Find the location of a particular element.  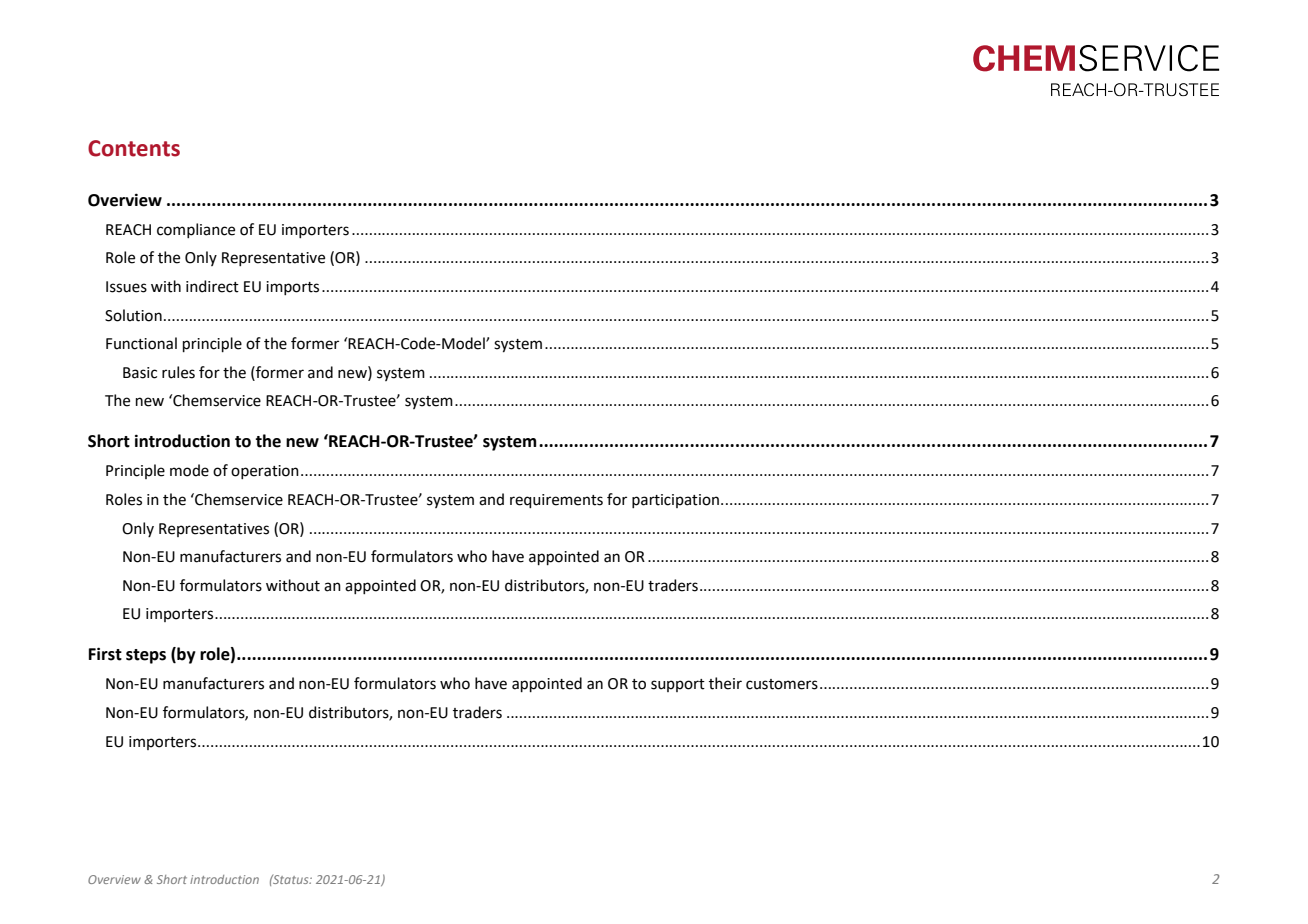

indirect is located at coordinates (212, 286).
